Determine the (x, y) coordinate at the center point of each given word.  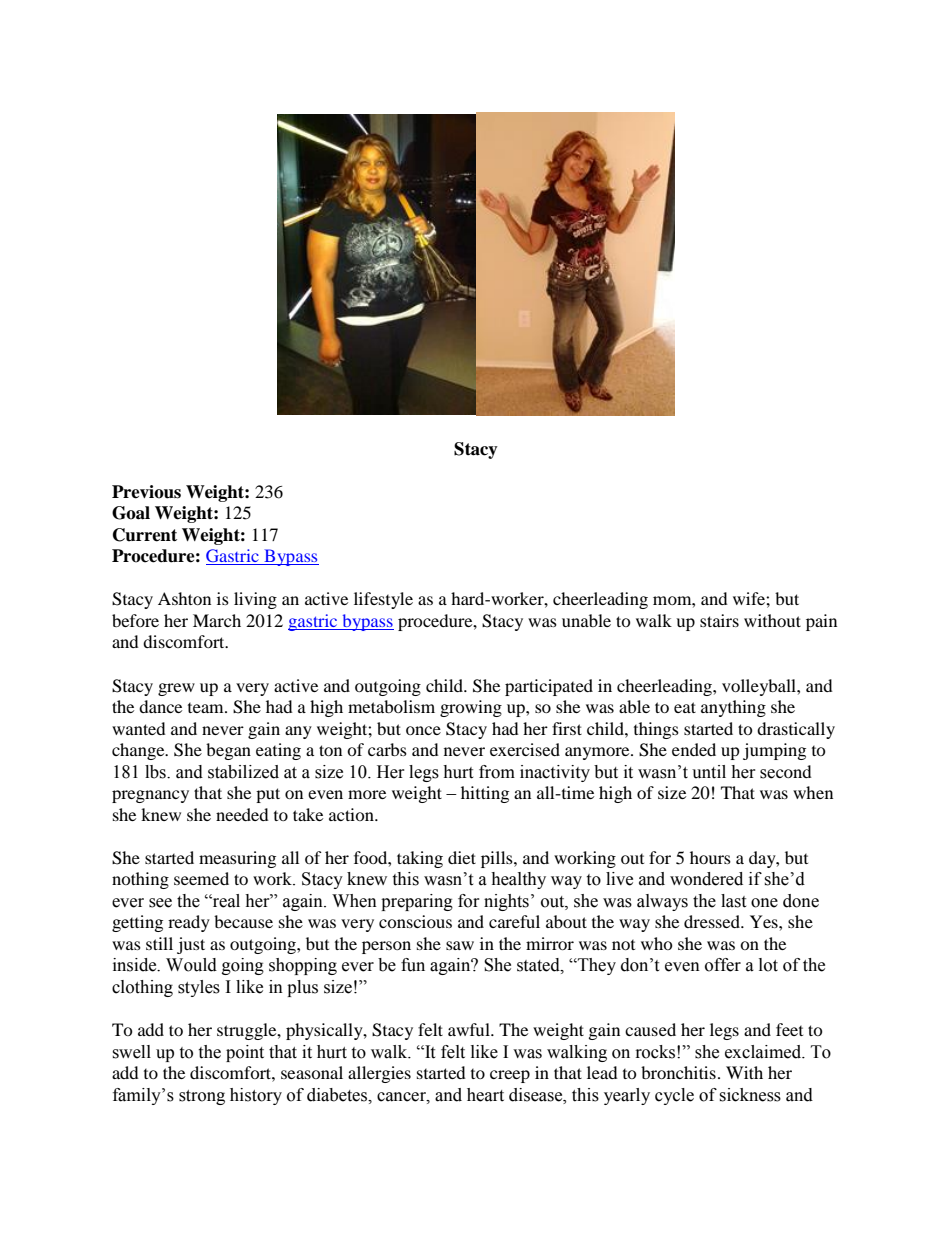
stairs (719, 620)
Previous (146, 492)
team (207, 708)
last (733, 901)
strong (202, 1097)
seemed (201, 878)
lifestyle (383, 600)
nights (506, 902)
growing (471, 708)
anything (733, 708)
